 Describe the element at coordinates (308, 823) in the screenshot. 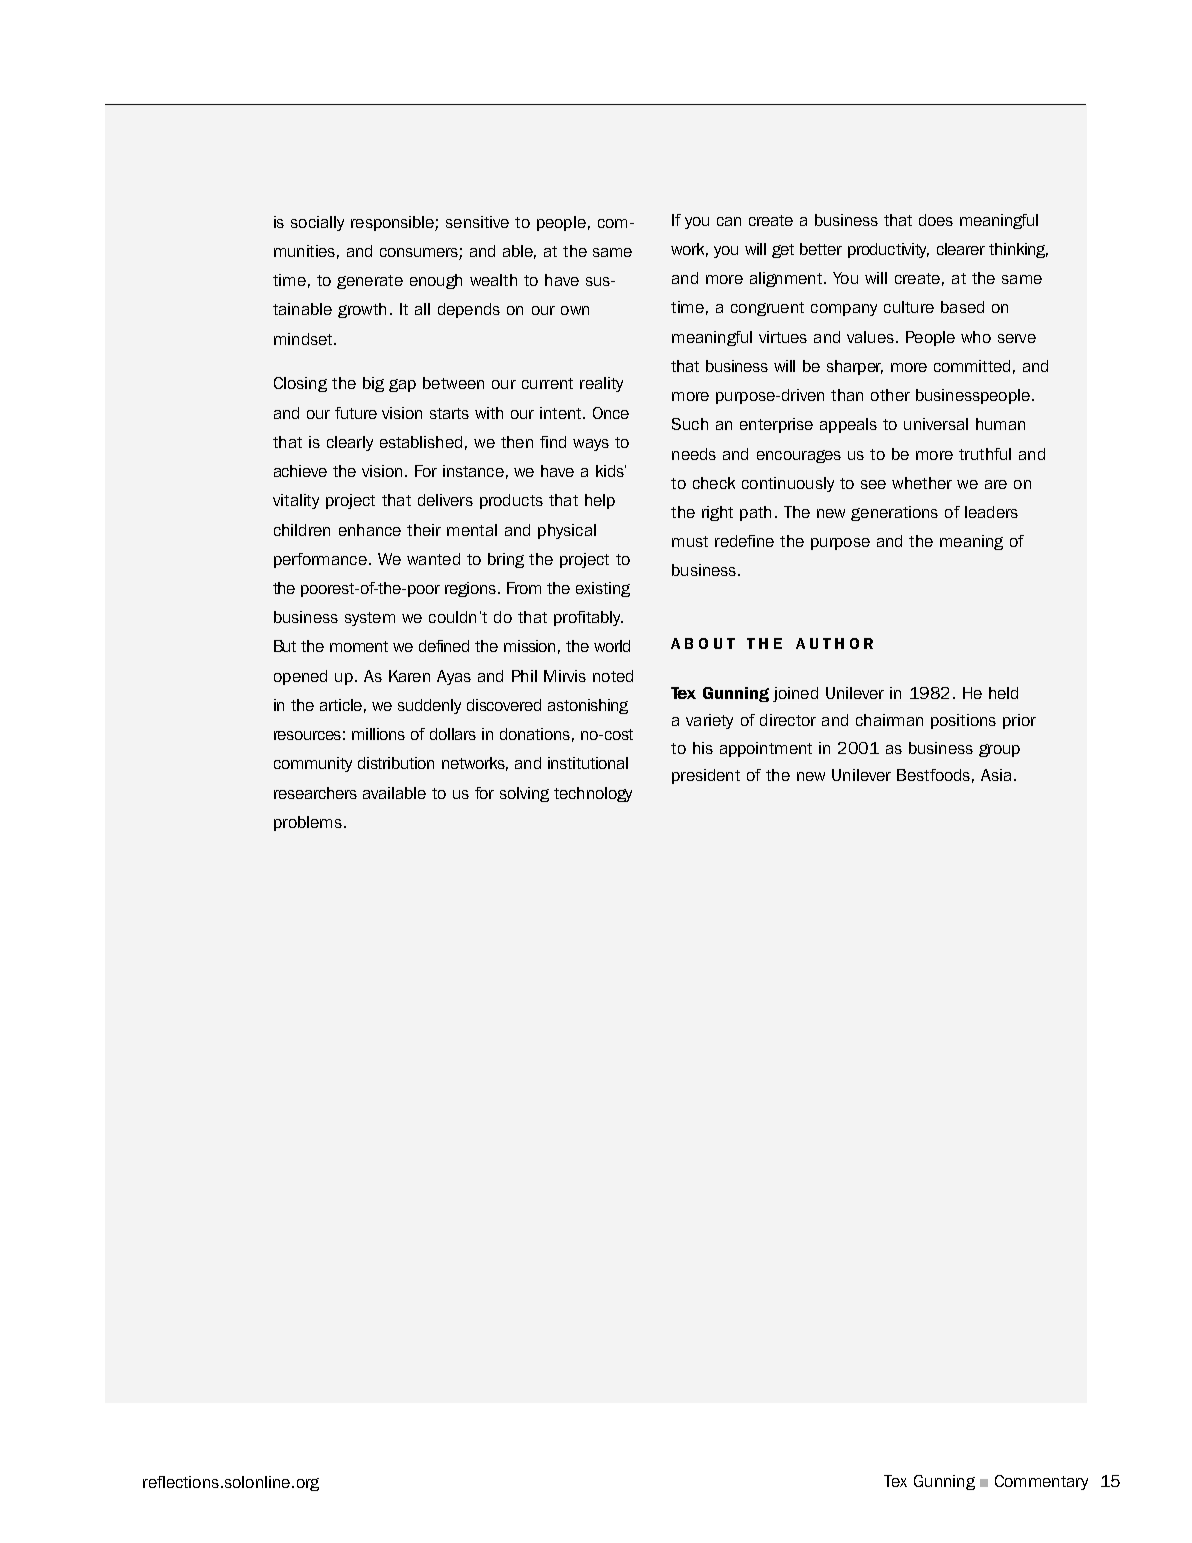

I see `problems` at that location.
